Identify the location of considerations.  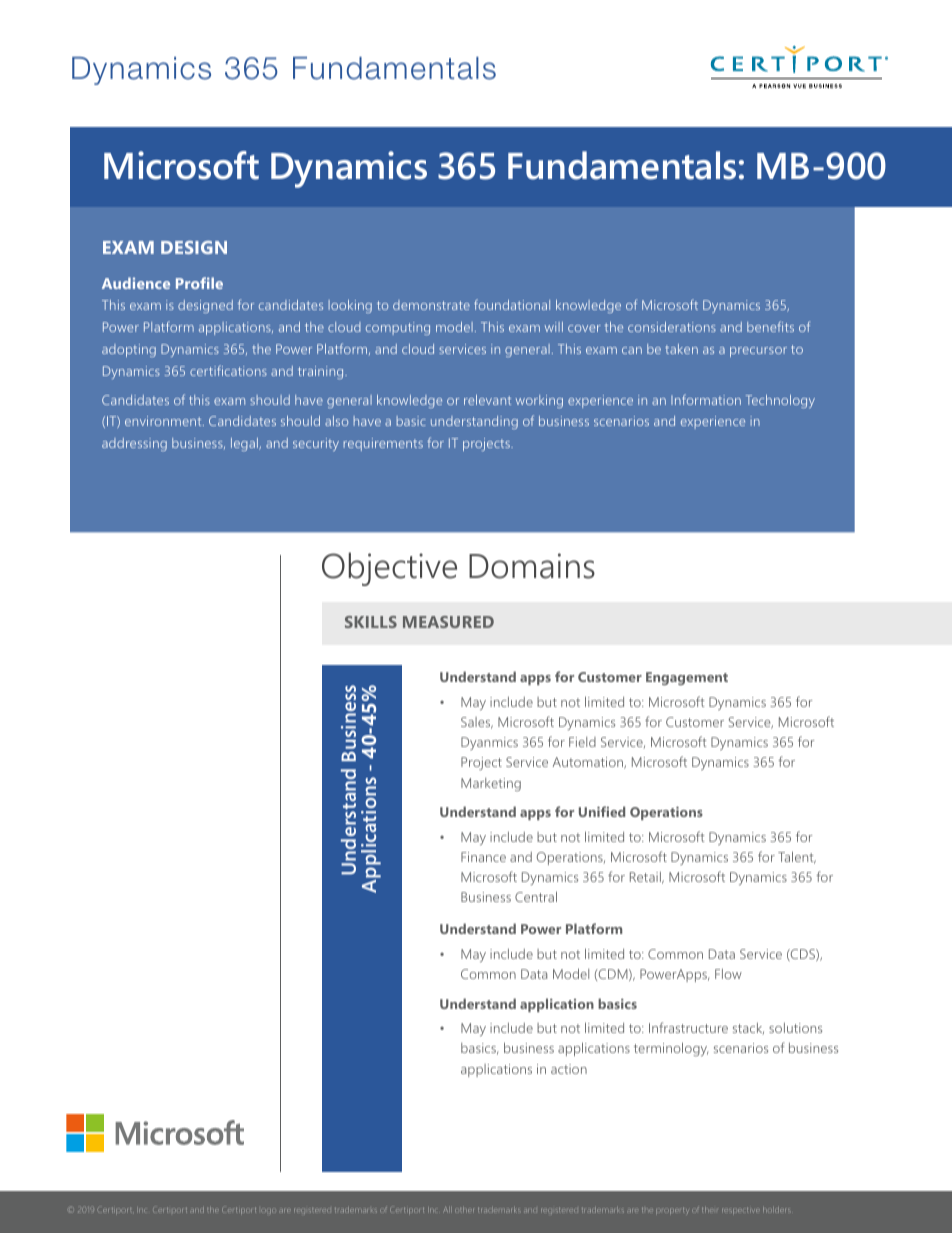
(672, 327).
